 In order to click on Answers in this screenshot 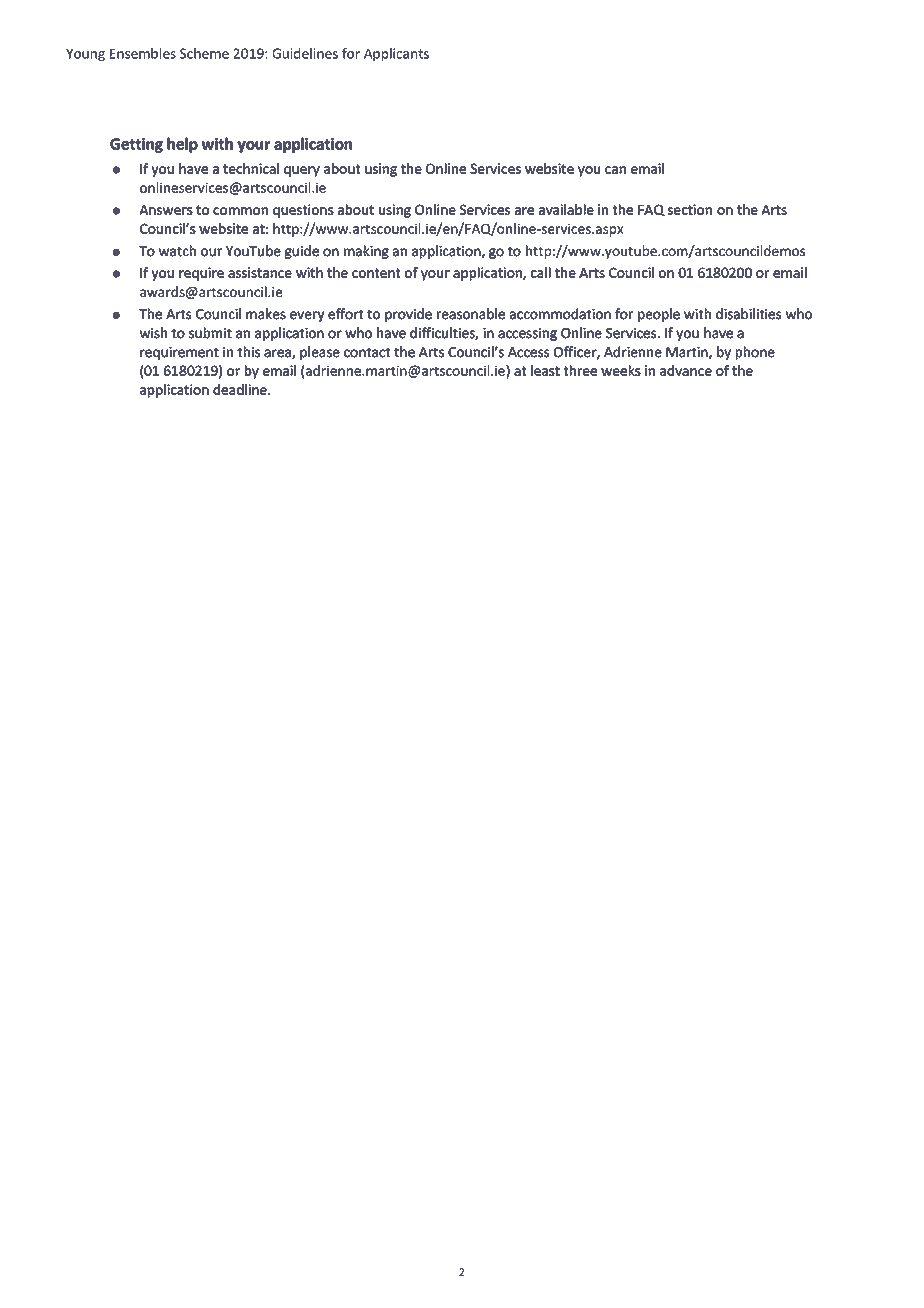, I will do `click(166, 210)`.
